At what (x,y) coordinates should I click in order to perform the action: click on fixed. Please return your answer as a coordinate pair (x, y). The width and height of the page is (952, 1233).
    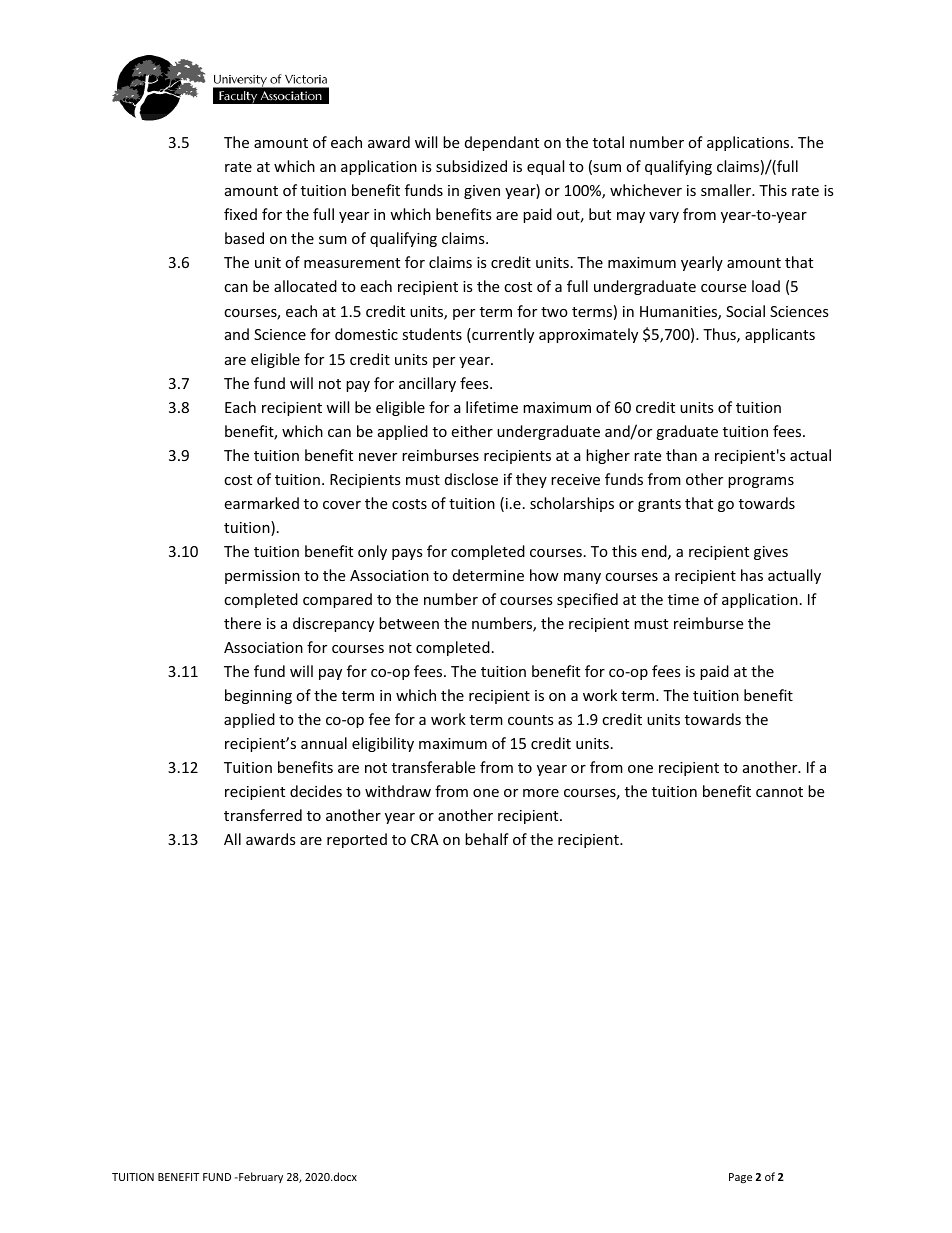
    Looking at the image, I should click on (240, 214).
